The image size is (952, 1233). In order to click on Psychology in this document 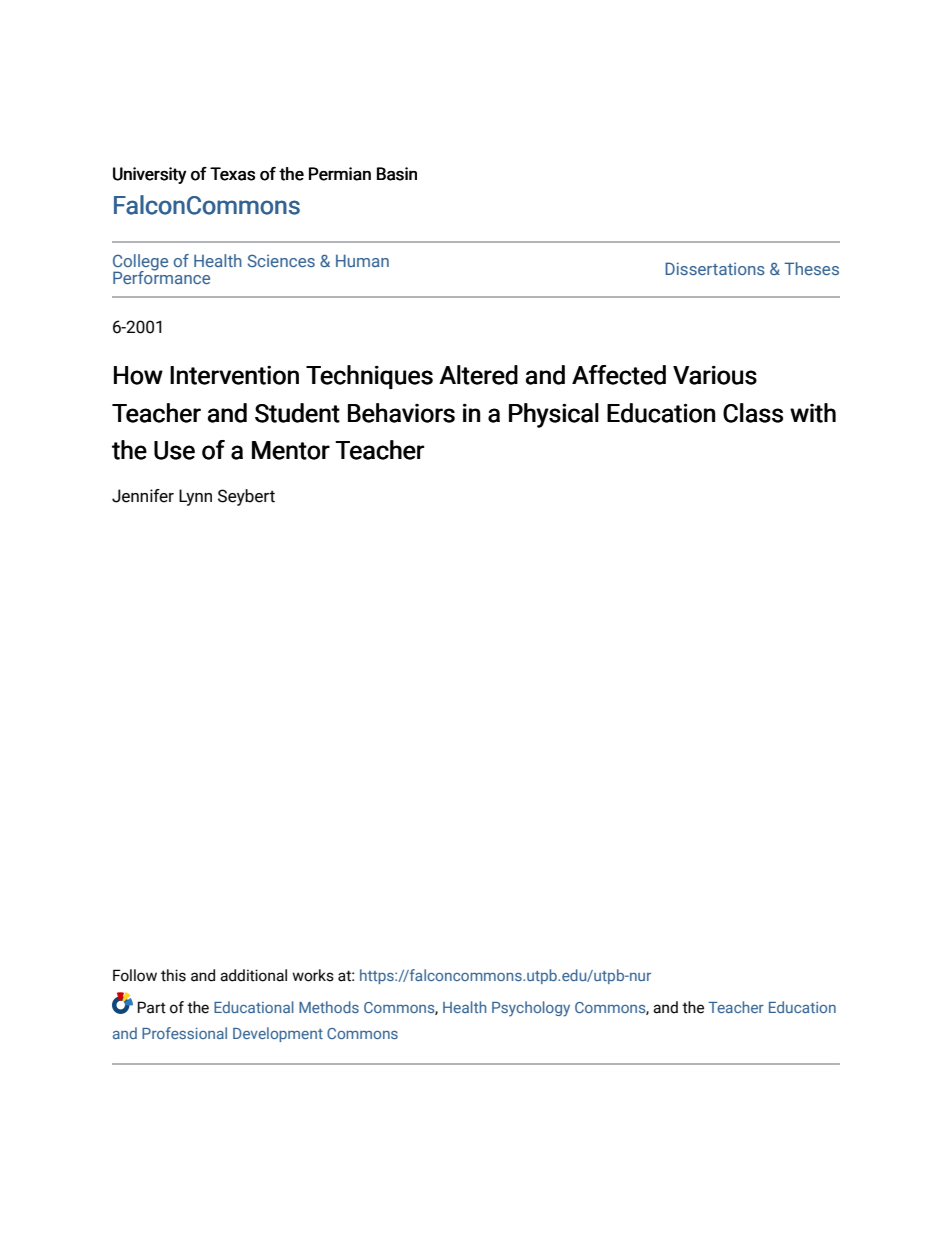, I will do `click(531, 1009)`.
